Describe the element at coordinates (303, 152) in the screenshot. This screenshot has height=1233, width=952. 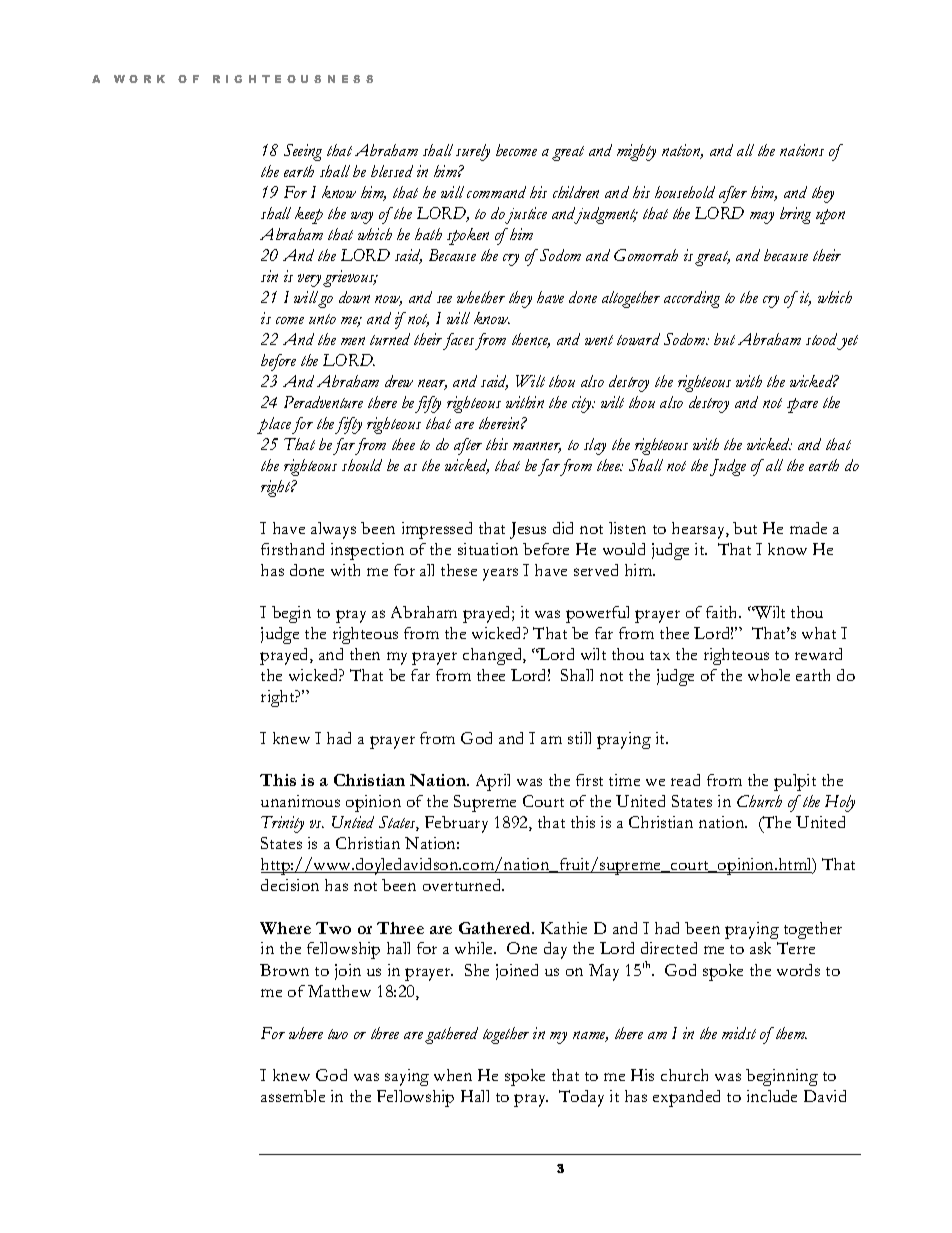
I see `Seeing` at that location.
